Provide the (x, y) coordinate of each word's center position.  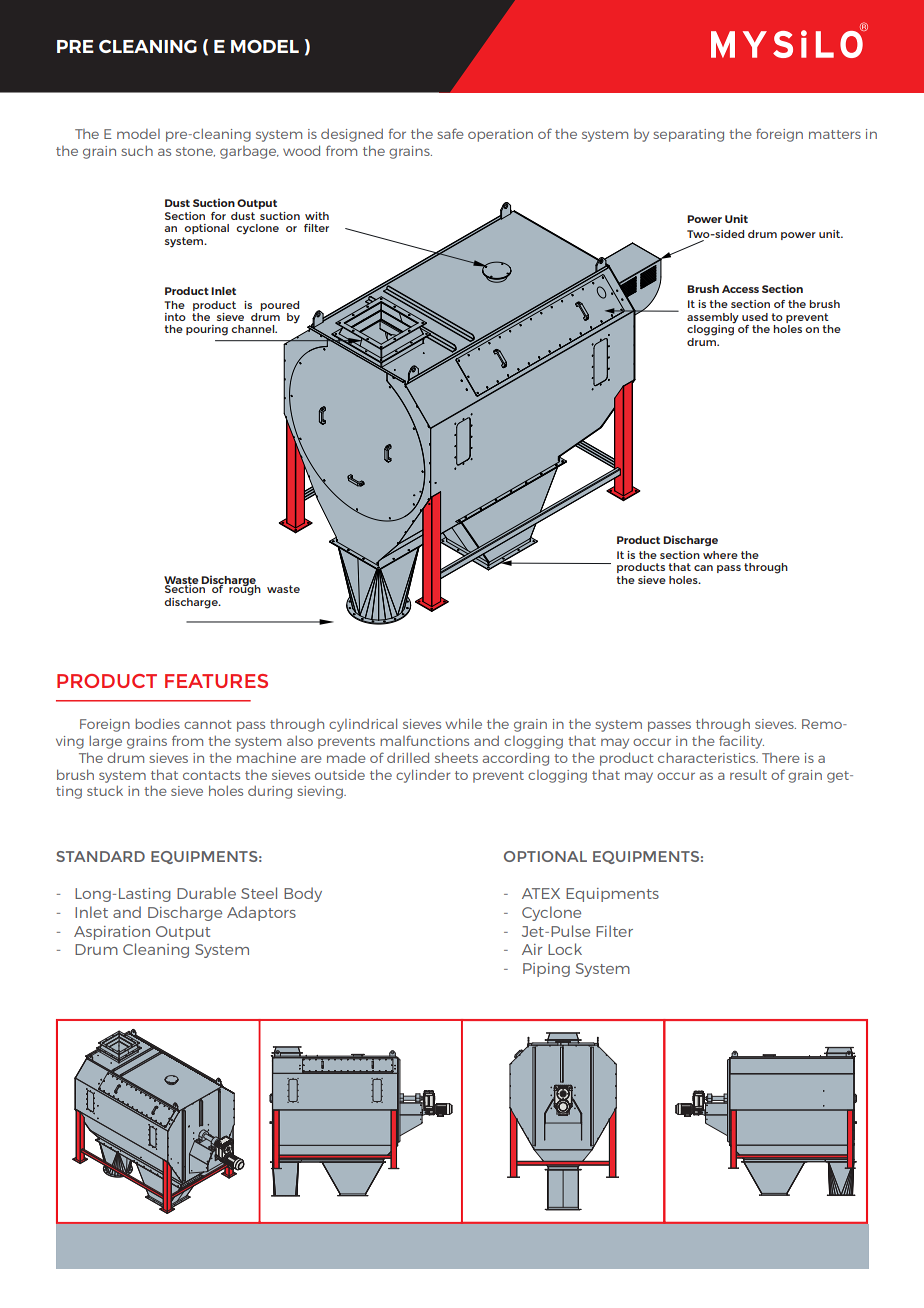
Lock (565, 949)
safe (450, 133)
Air (532, 949)
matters (835, 134)
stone (195, 152)
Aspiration (112, 933)
